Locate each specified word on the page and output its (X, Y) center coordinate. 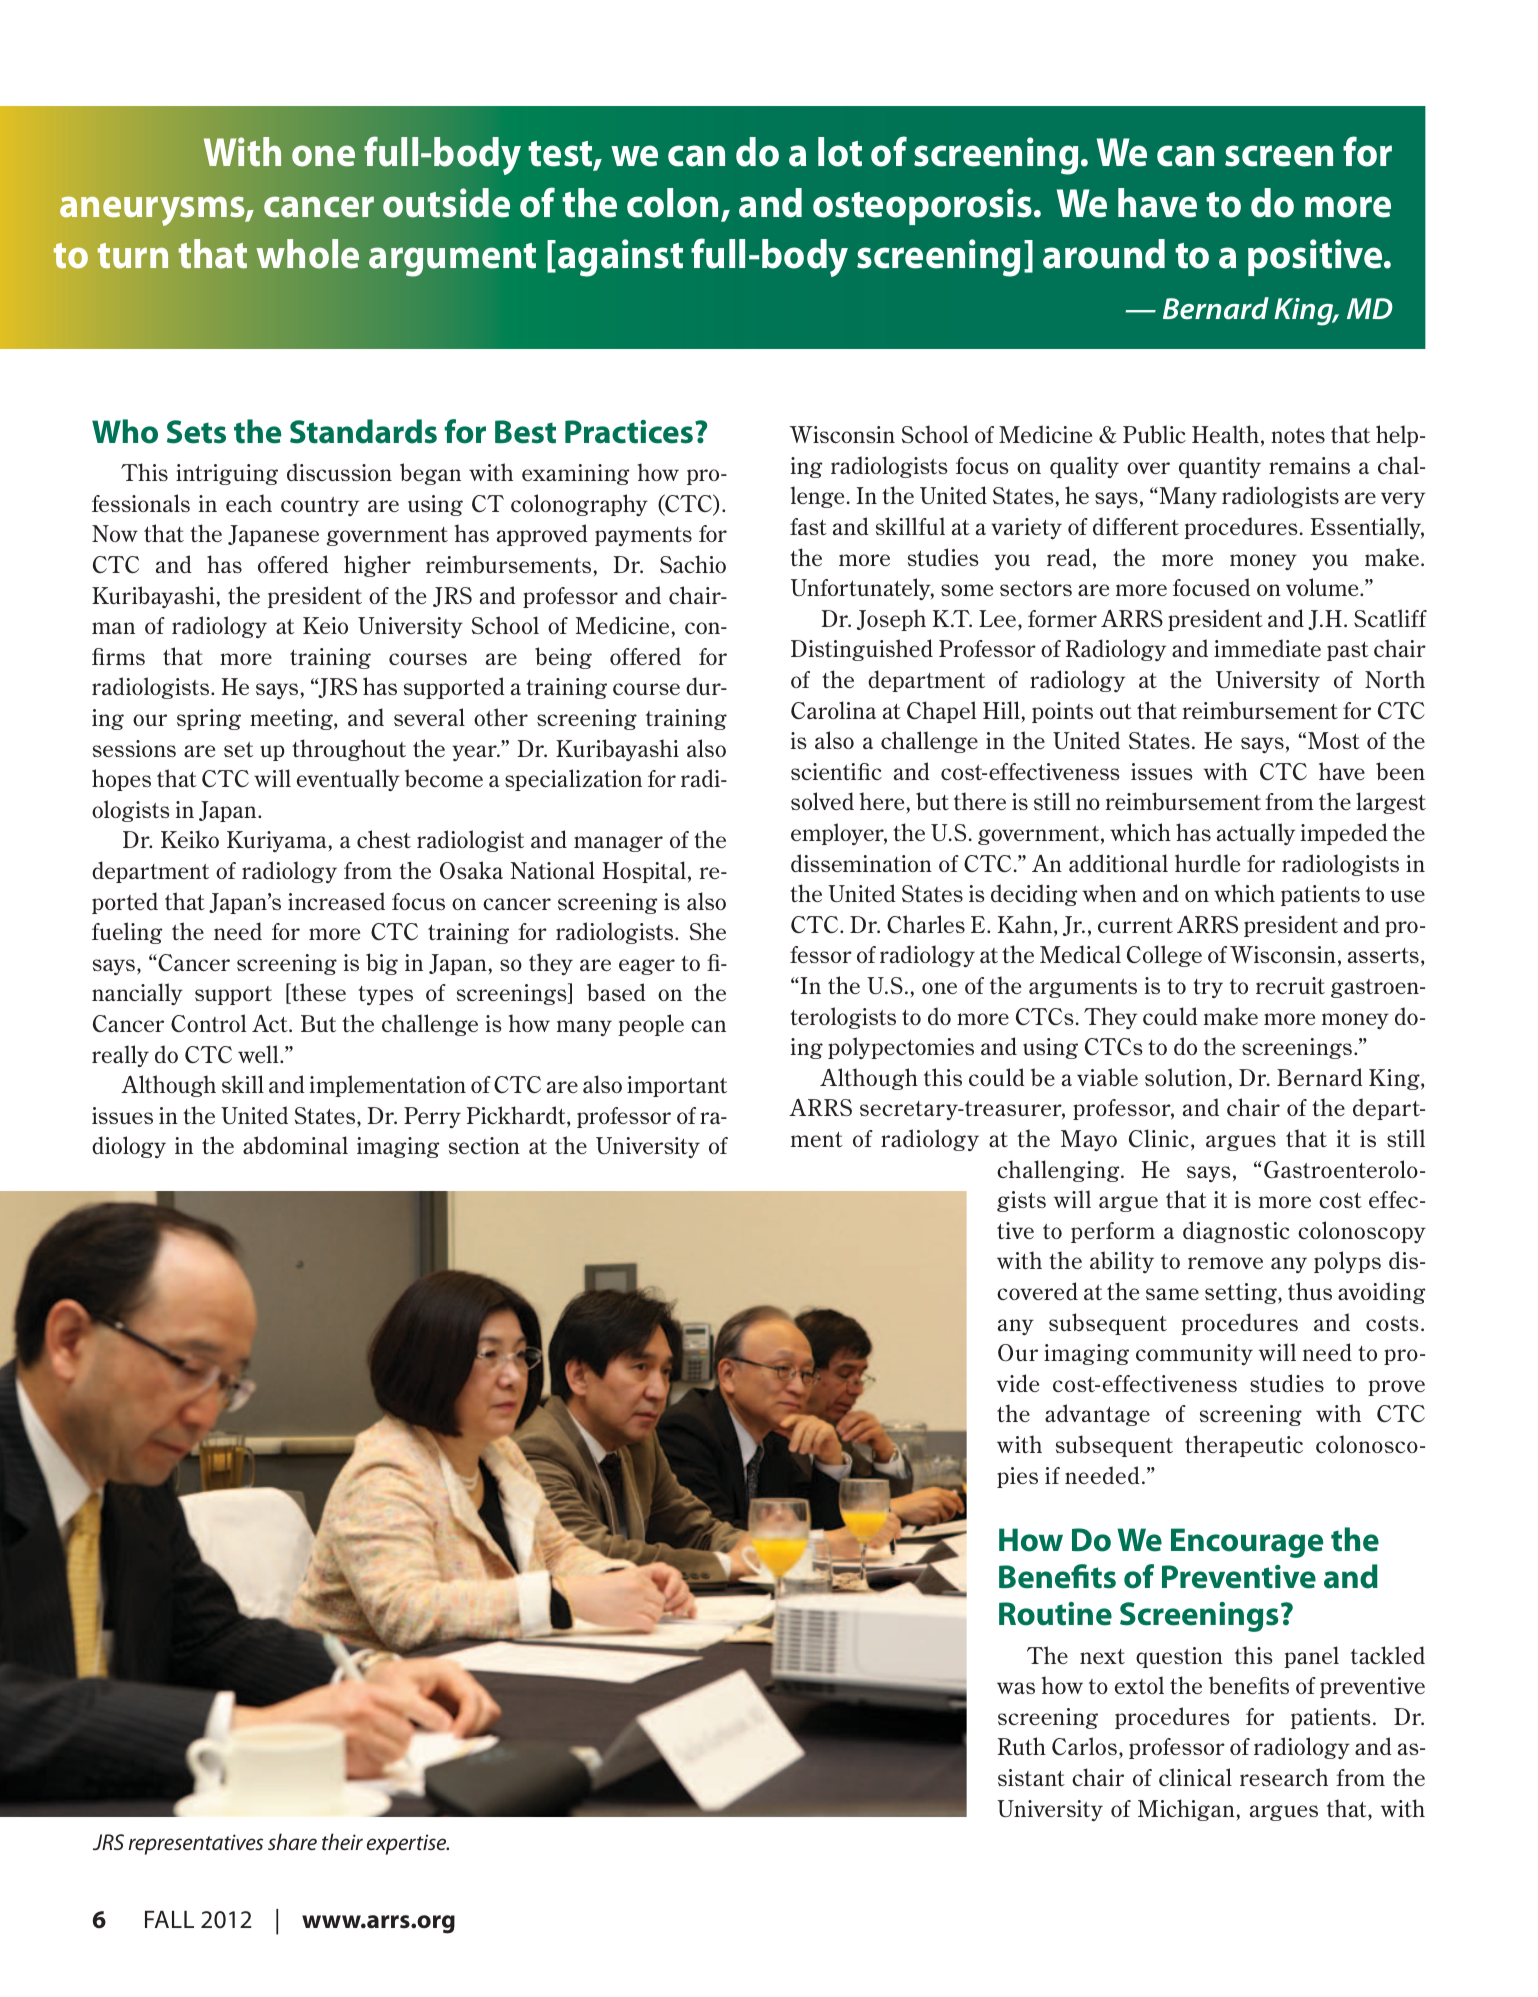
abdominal (295, 1145)
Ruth (1022, 1746)
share (292, 1841)
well (259, 1054)
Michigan (1187, 1810)
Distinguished (862, 650)
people (651, 1025)
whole (307, 254)
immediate (1267, 648)
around (1104, 254)
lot (840, 152)
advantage (1097, 1415)
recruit (1290, 985)
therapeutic (1244, 1446)
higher (377, 566)
